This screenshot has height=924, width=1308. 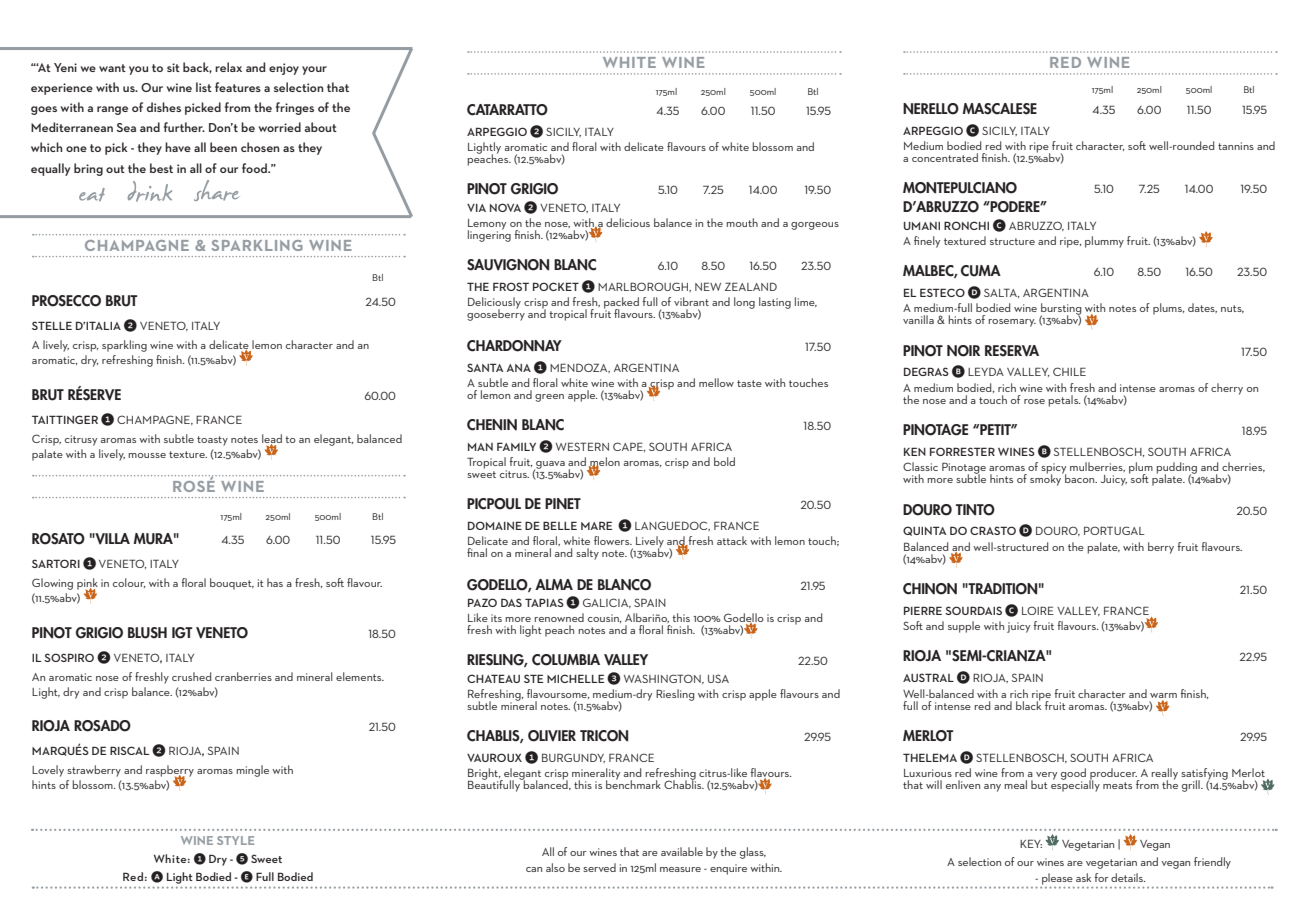 What do you see at coordinates (1061, 310) in the screenshot?
I see `bursting` at bounding box center [1061, 310].
